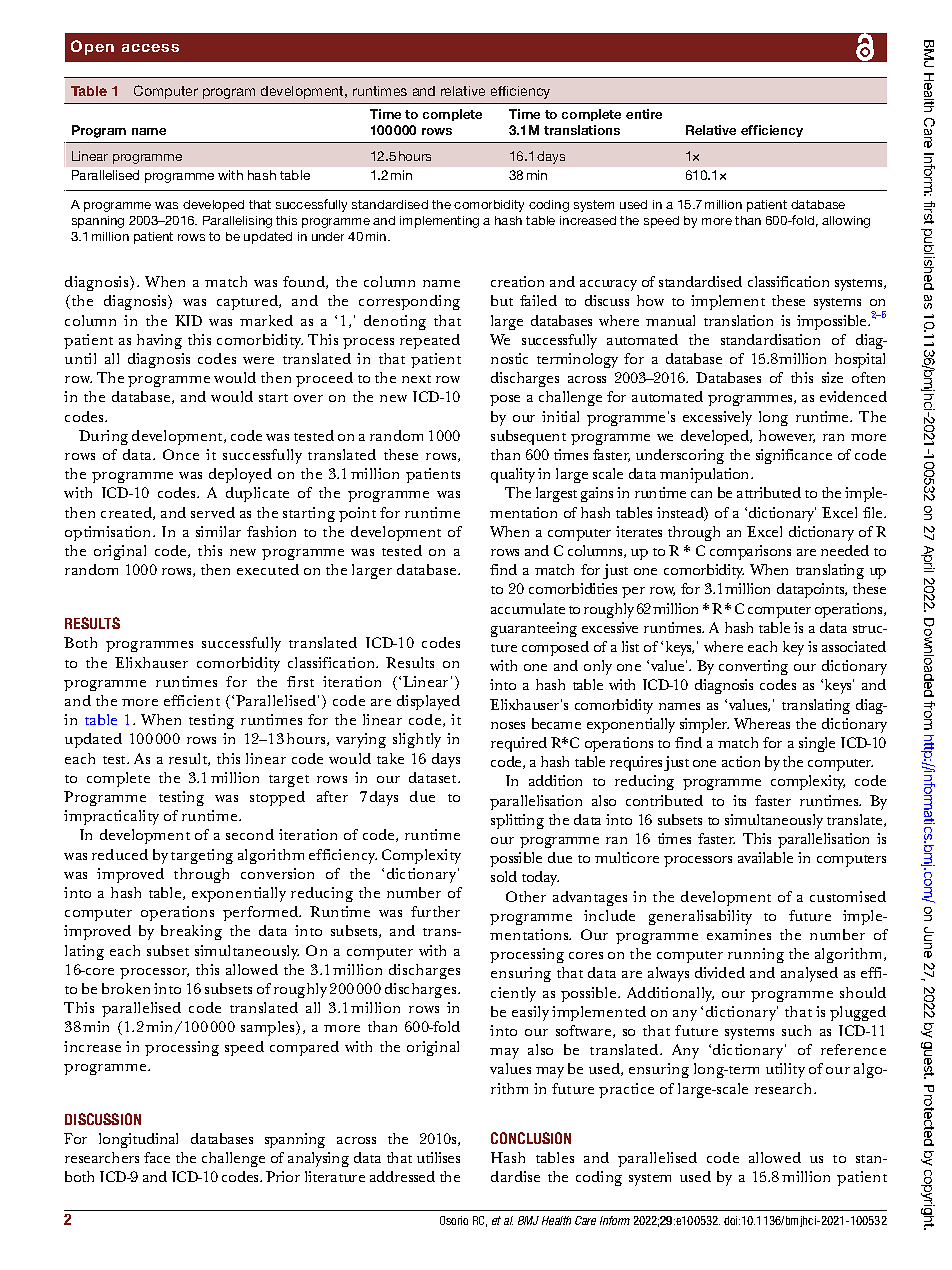  Describe the element at coordinates (739, 934) in the document. I see `examines` at that location.
